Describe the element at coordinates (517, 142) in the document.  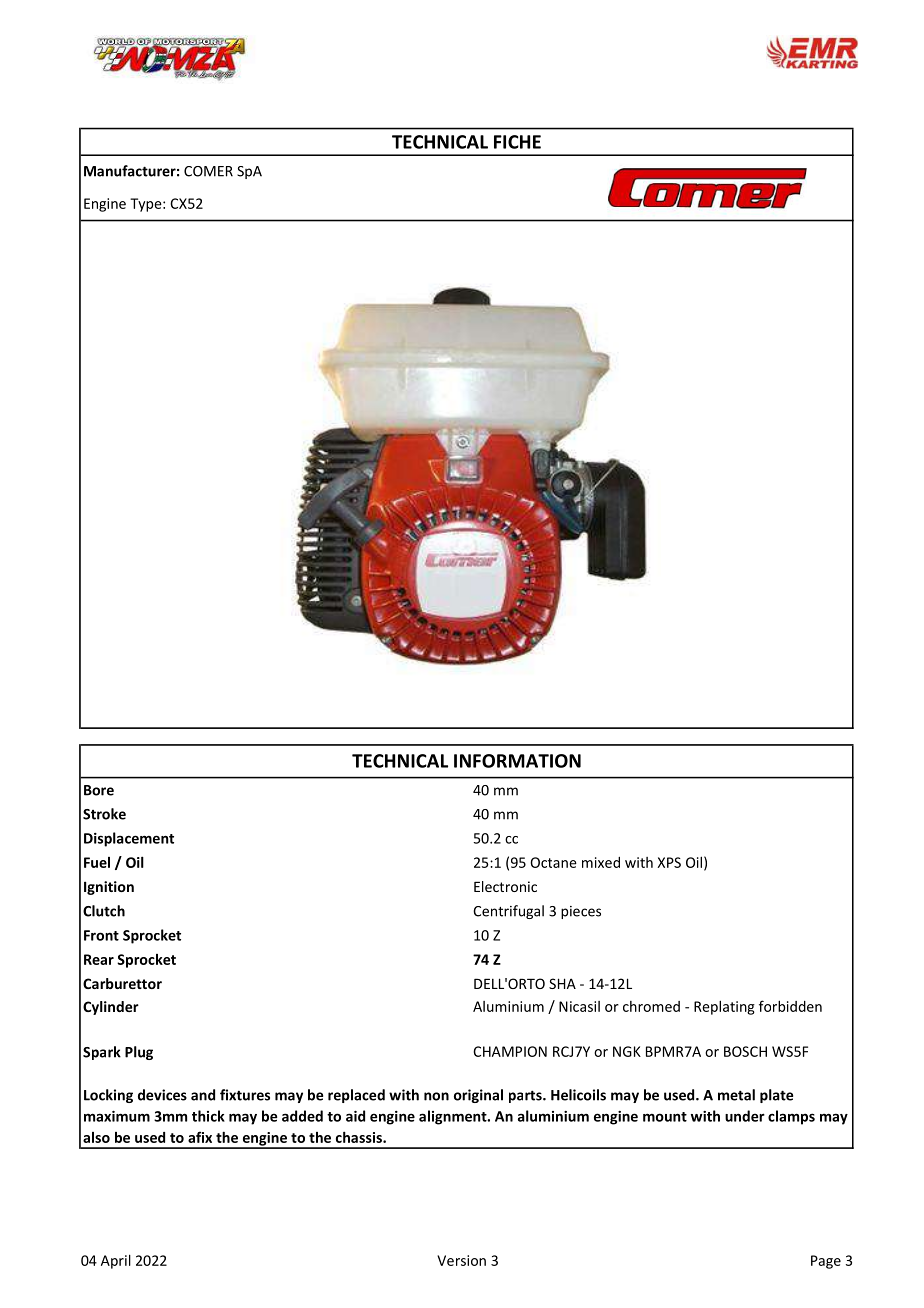
I see `FICHE` at that location.
